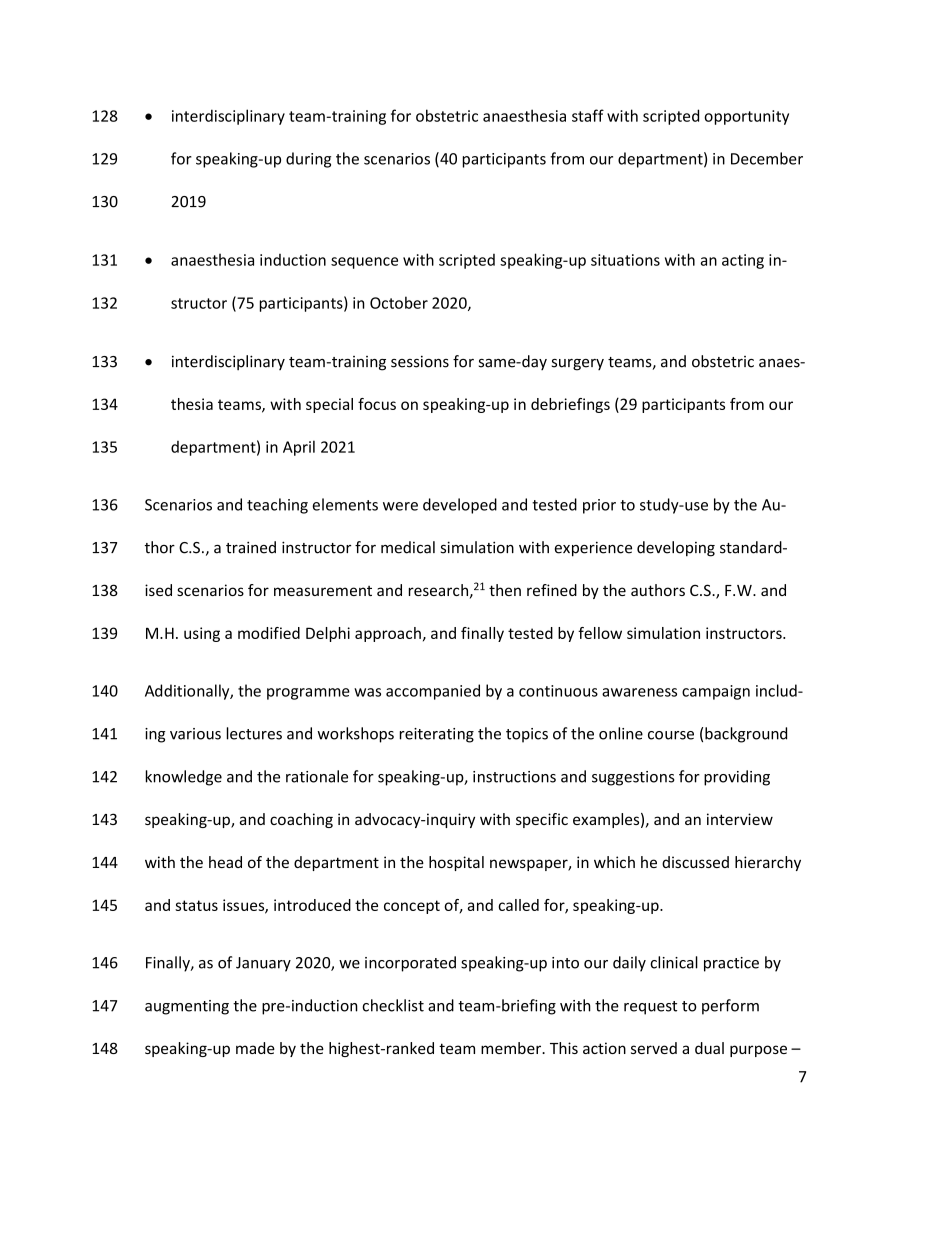  I want to click on opportunity, so click(746, 117).
